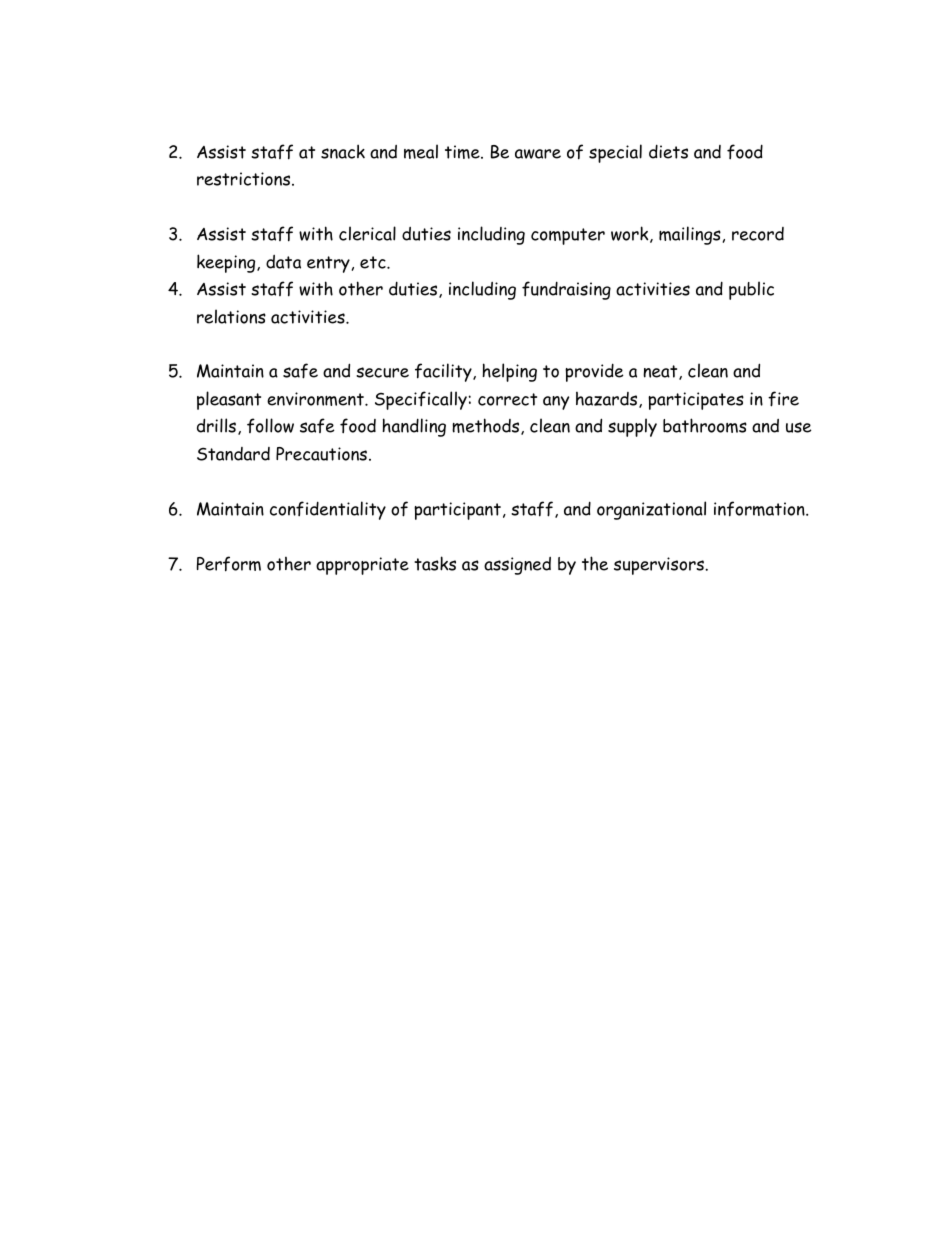 The image size is (952, 1233). Describe the element at coordinates (660, 566) in the document. I see `supervisors` at that location.
